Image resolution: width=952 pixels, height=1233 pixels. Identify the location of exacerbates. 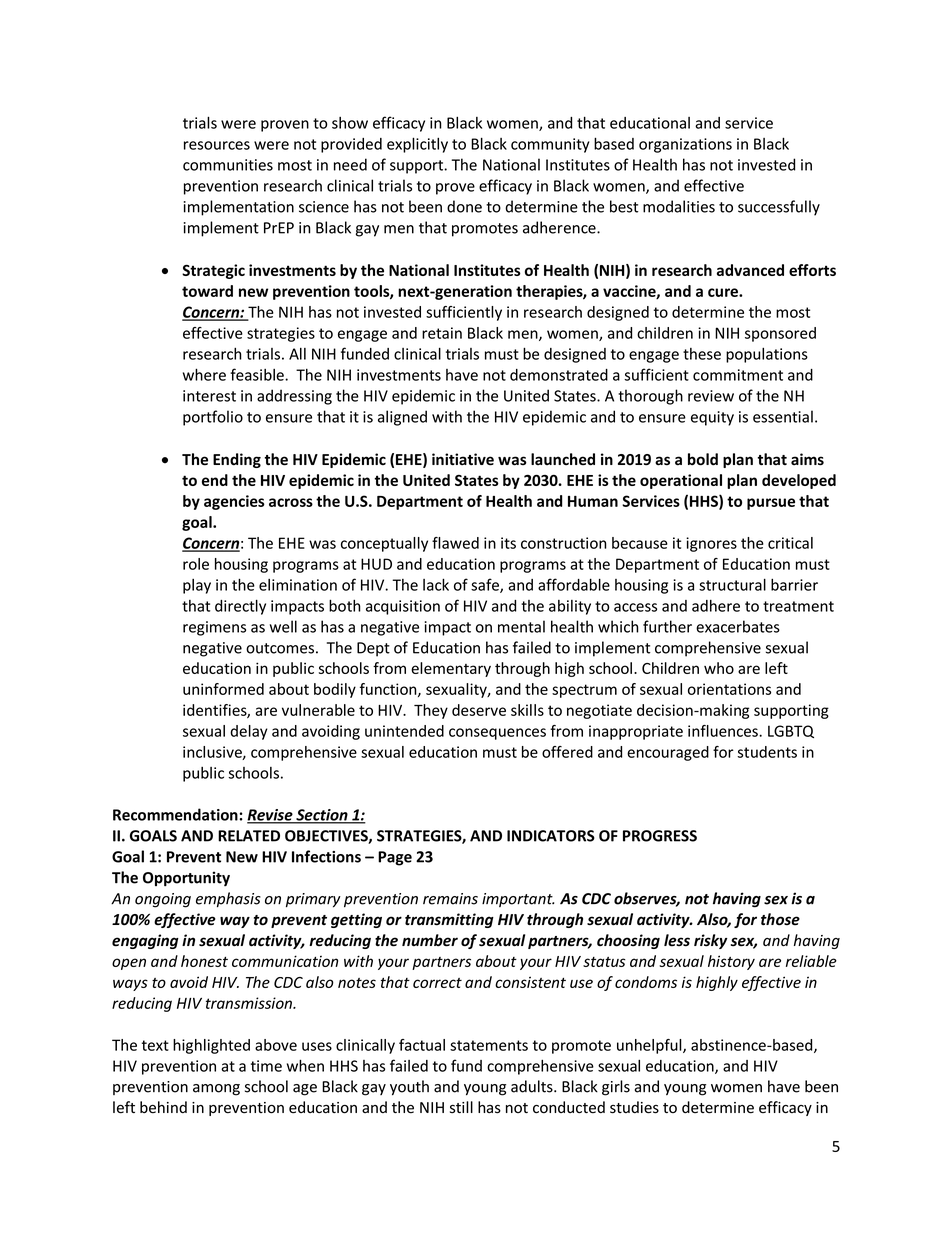
(738, 626).
